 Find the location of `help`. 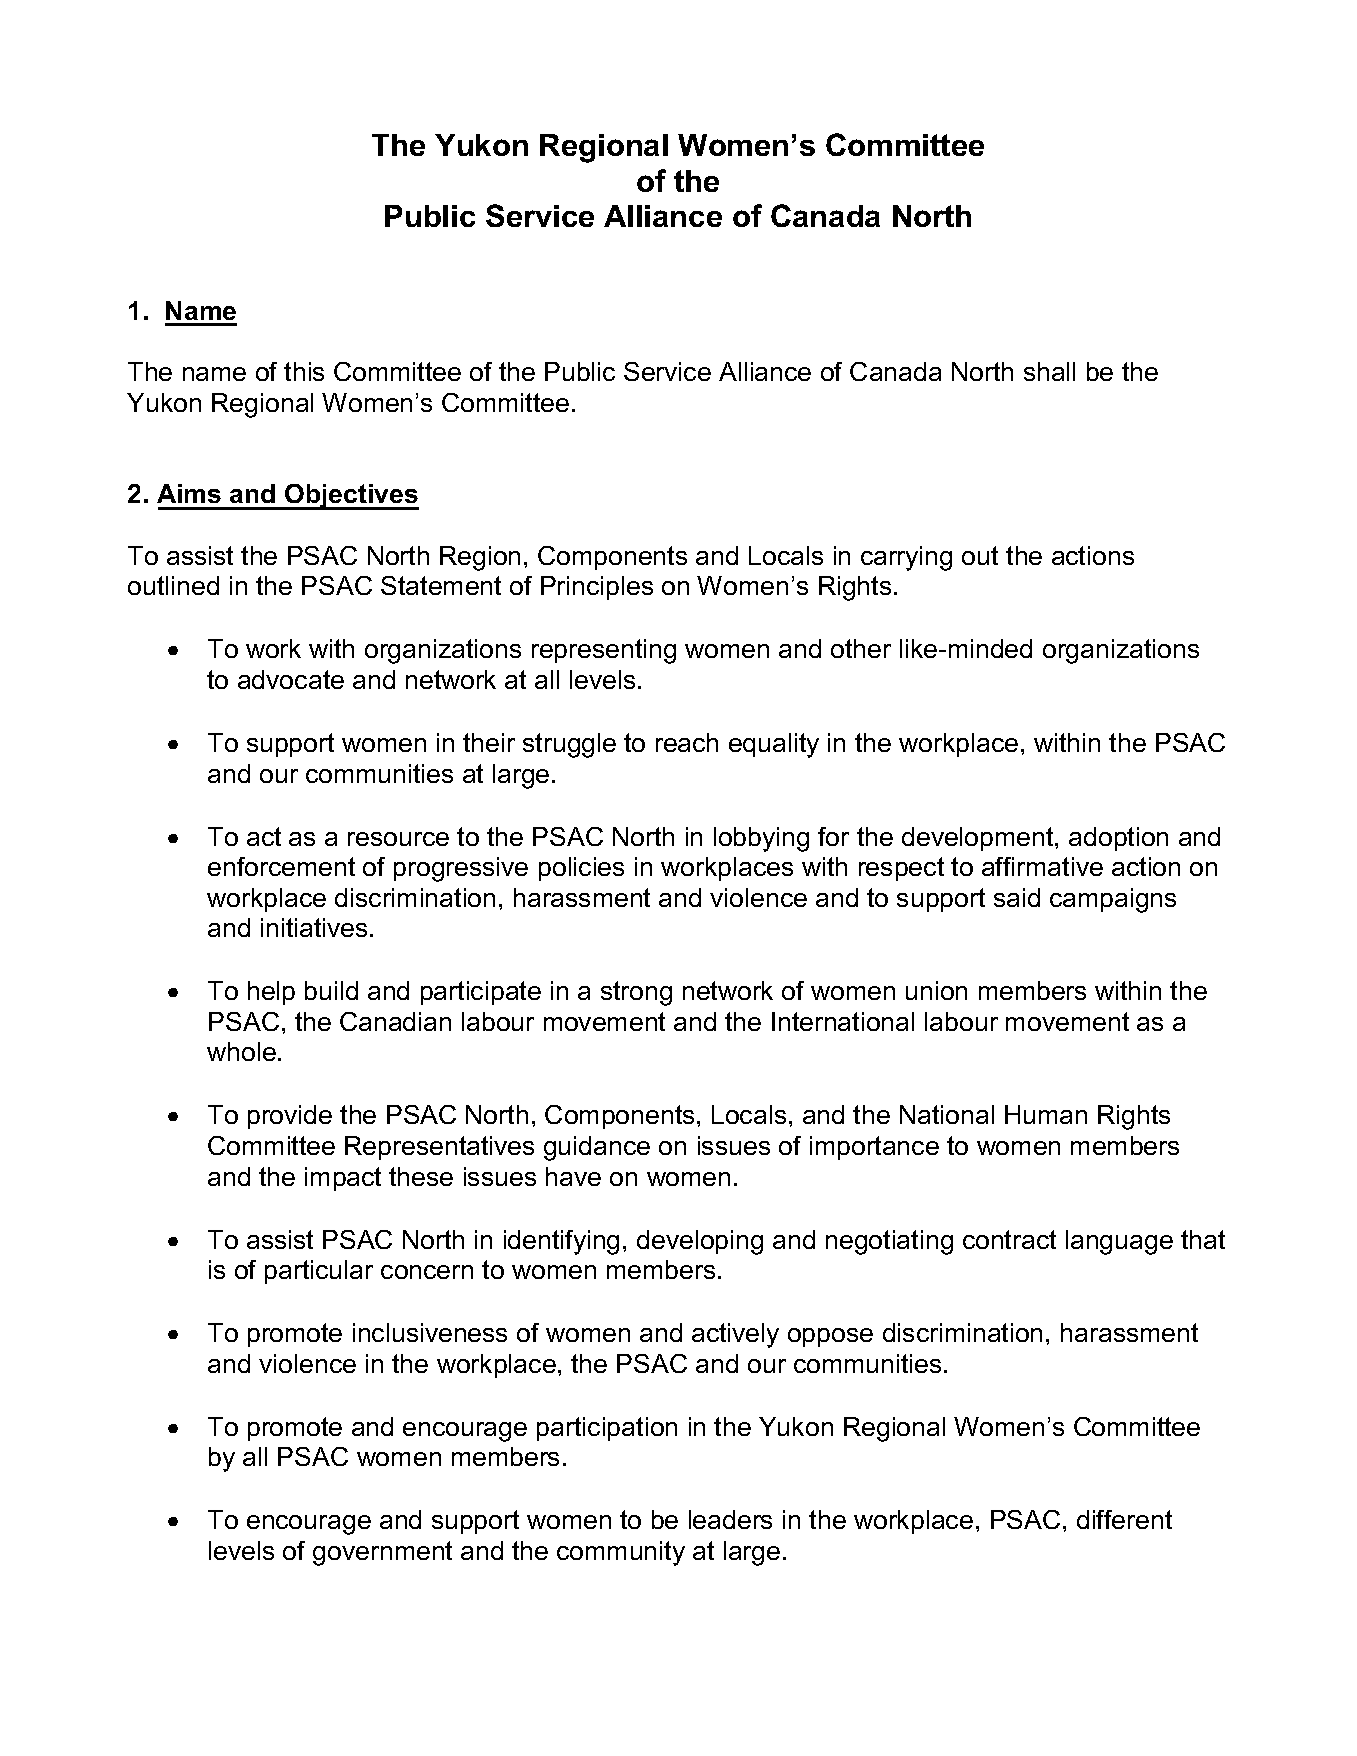

help is located at coordinates (271, 993).
